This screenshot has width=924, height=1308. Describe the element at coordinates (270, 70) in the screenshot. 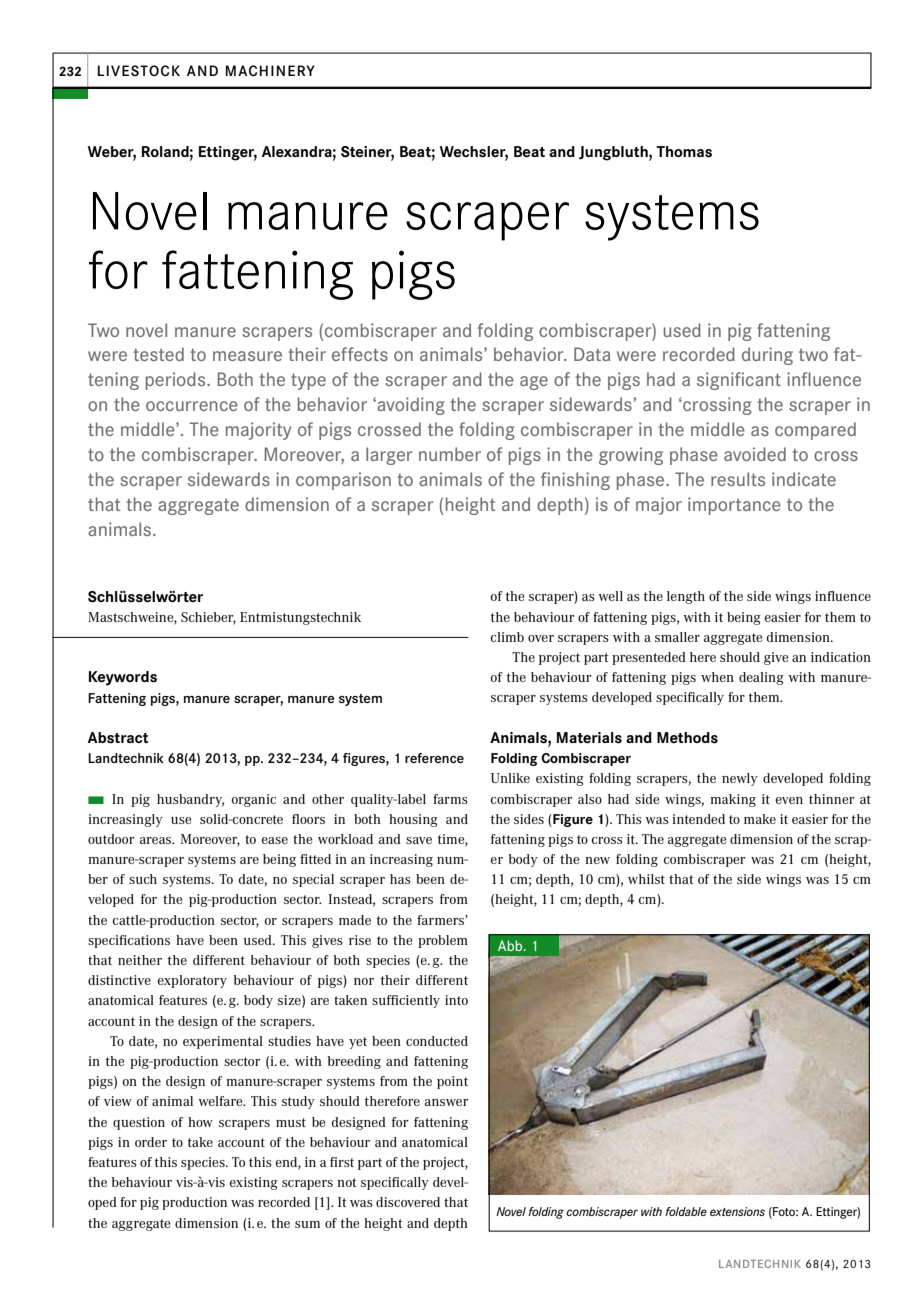

I see `machinery` at that location.
